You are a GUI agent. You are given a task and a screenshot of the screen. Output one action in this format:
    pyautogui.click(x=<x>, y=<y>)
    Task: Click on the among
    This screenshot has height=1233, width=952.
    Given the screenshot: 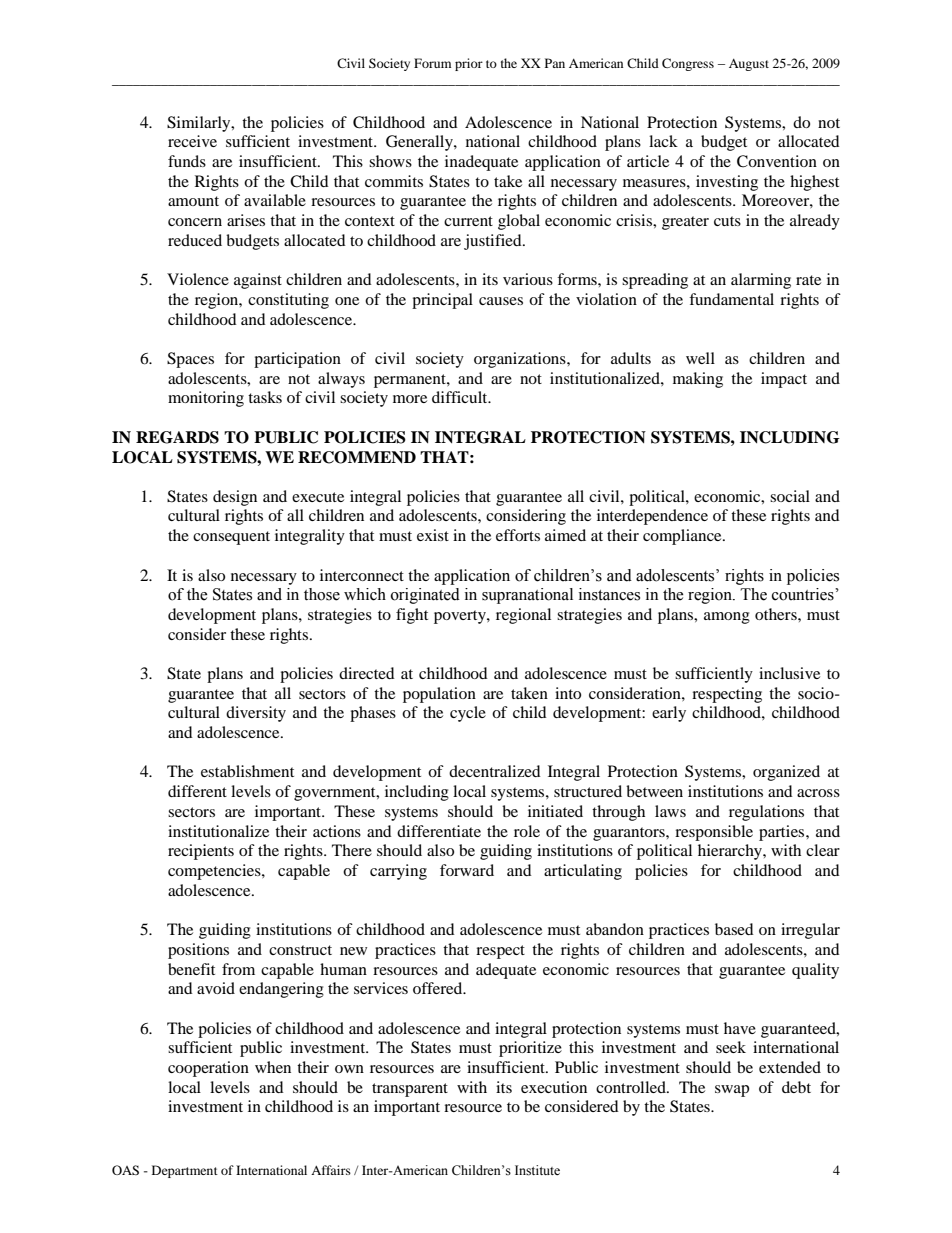 What is the action you would take?
    pyautogui.click(x=727, y=618)
